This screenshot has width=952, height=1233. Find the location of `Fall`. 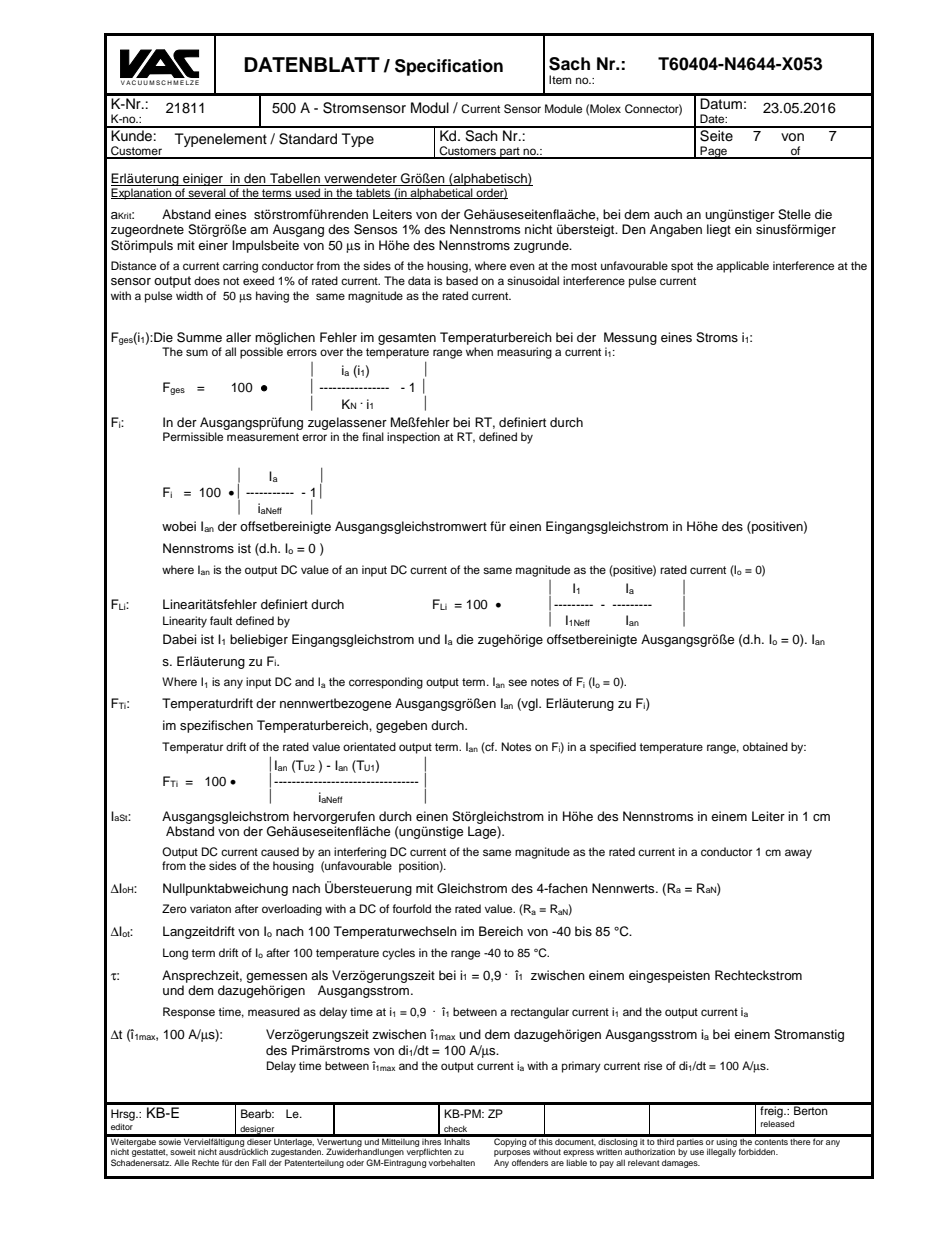

Fall is located at coordinates (259, 1162).
